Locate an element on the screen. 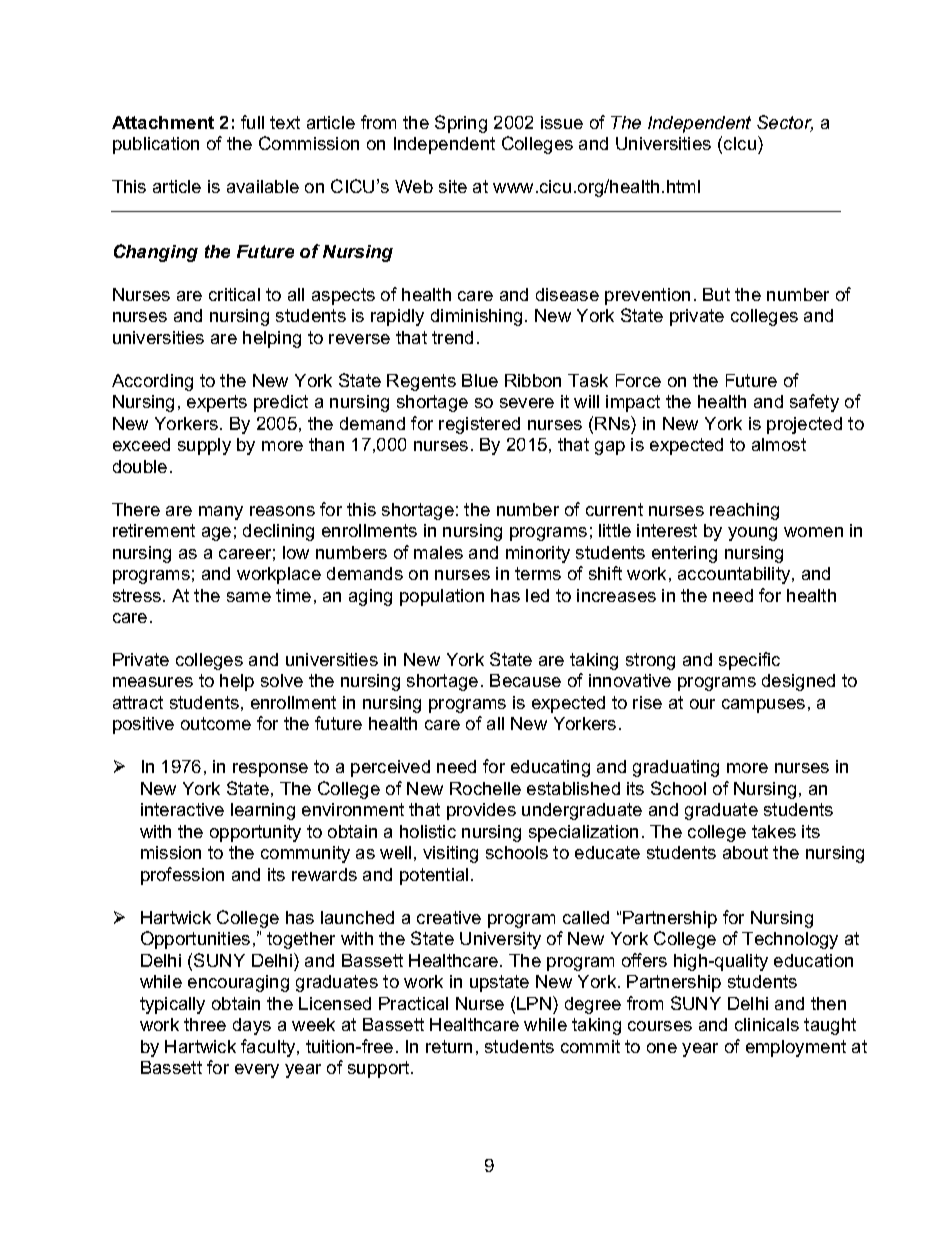  Sector is located at coordinates (785, 123).
